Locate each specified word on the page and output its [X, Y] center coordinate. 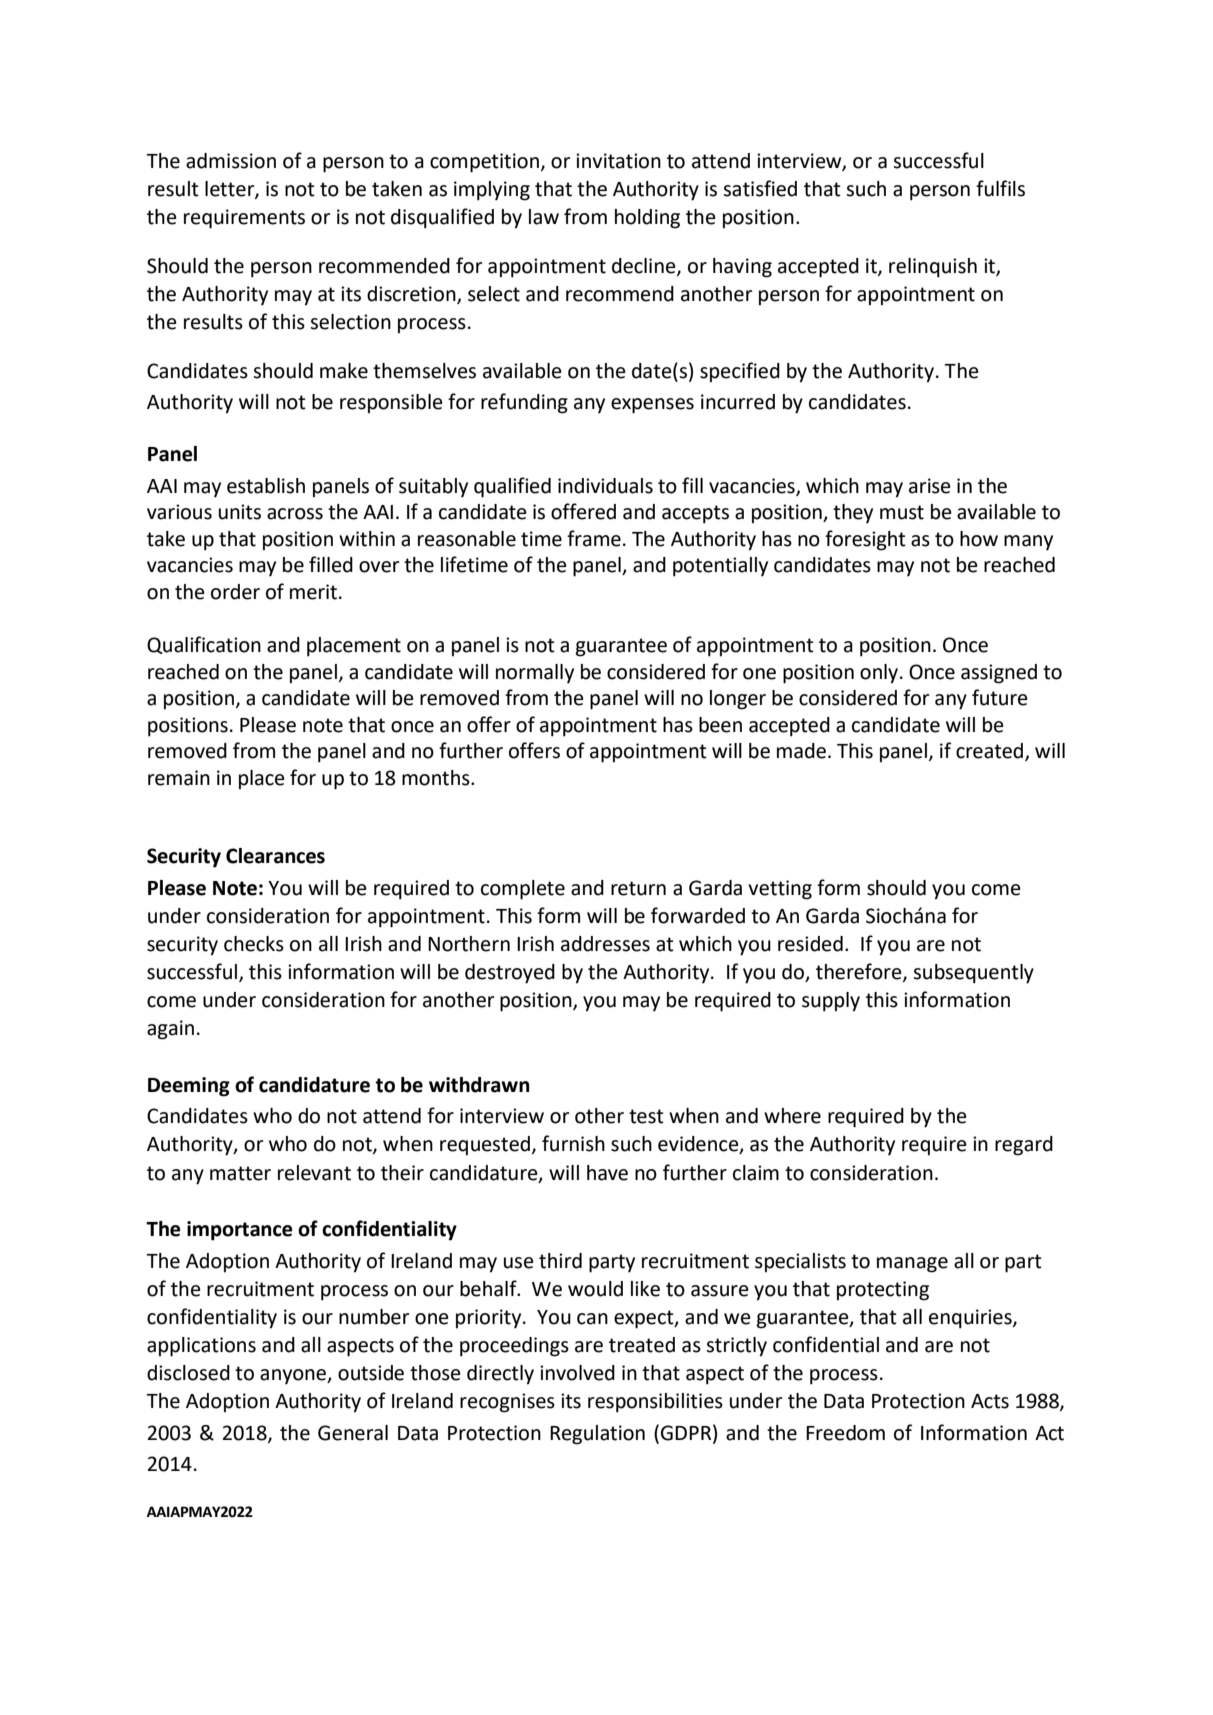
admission [231, 161]
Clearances [275, 856]
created [991, 752]
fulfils [1000, 188]
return [638, 888]
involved [577, 1373]
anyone [294, 1376]
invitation [618, 161]
